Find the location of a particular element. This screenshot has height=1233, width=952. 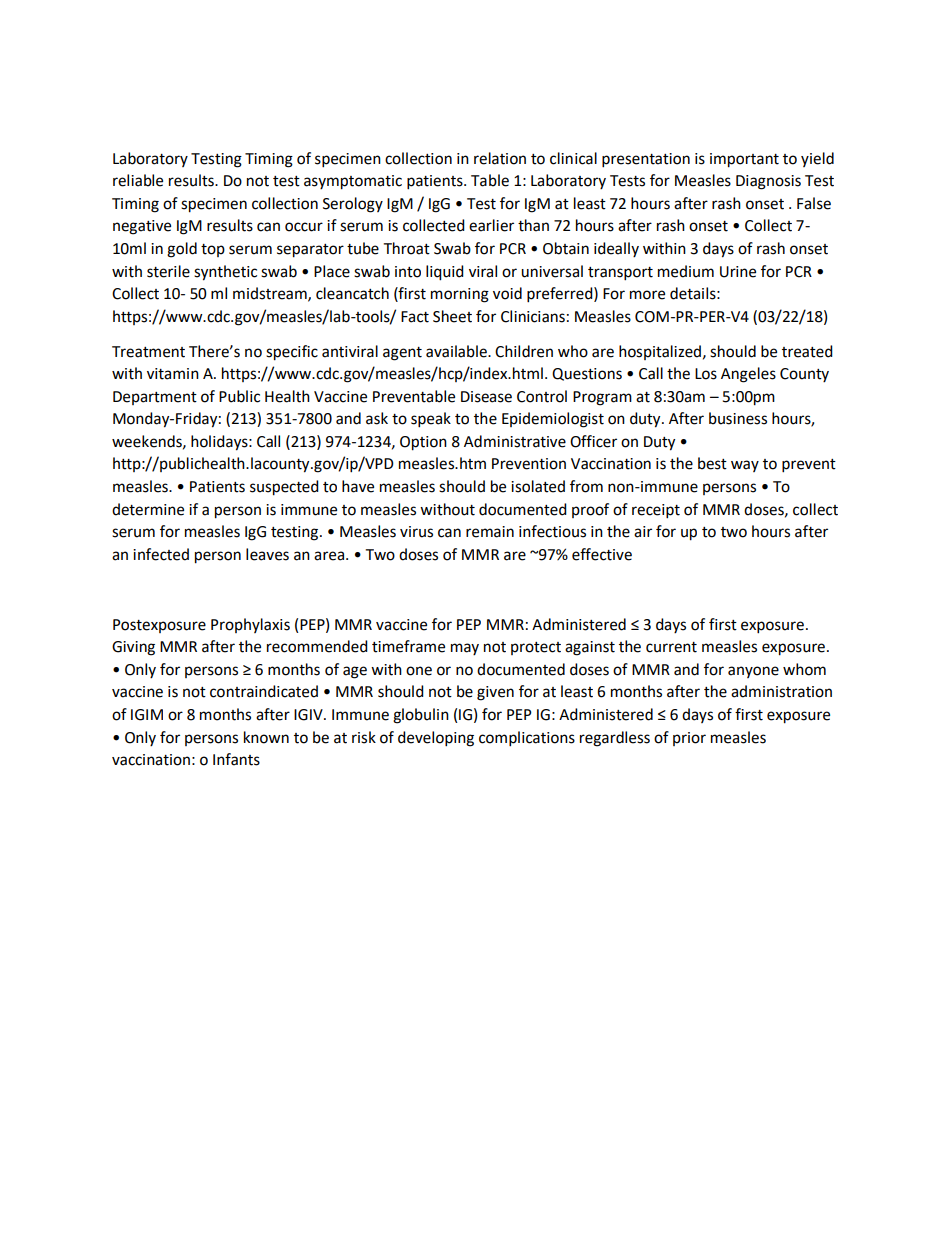

relation is located at coordinates (500, 158).
